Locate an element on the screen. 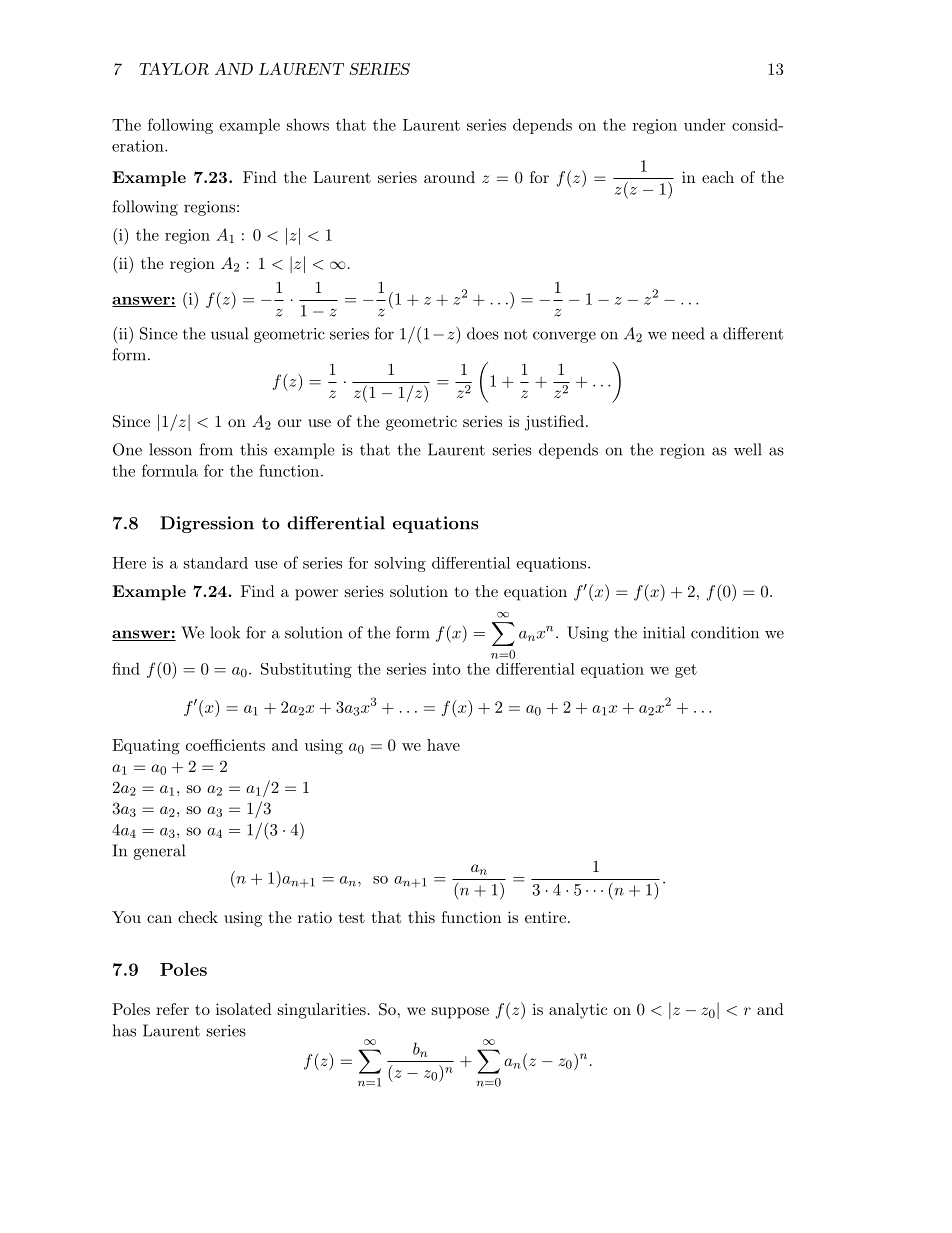 Image resolution: width=952 pixels, height=1233 pixels. suppose is located at coordinates (460, 1013).
